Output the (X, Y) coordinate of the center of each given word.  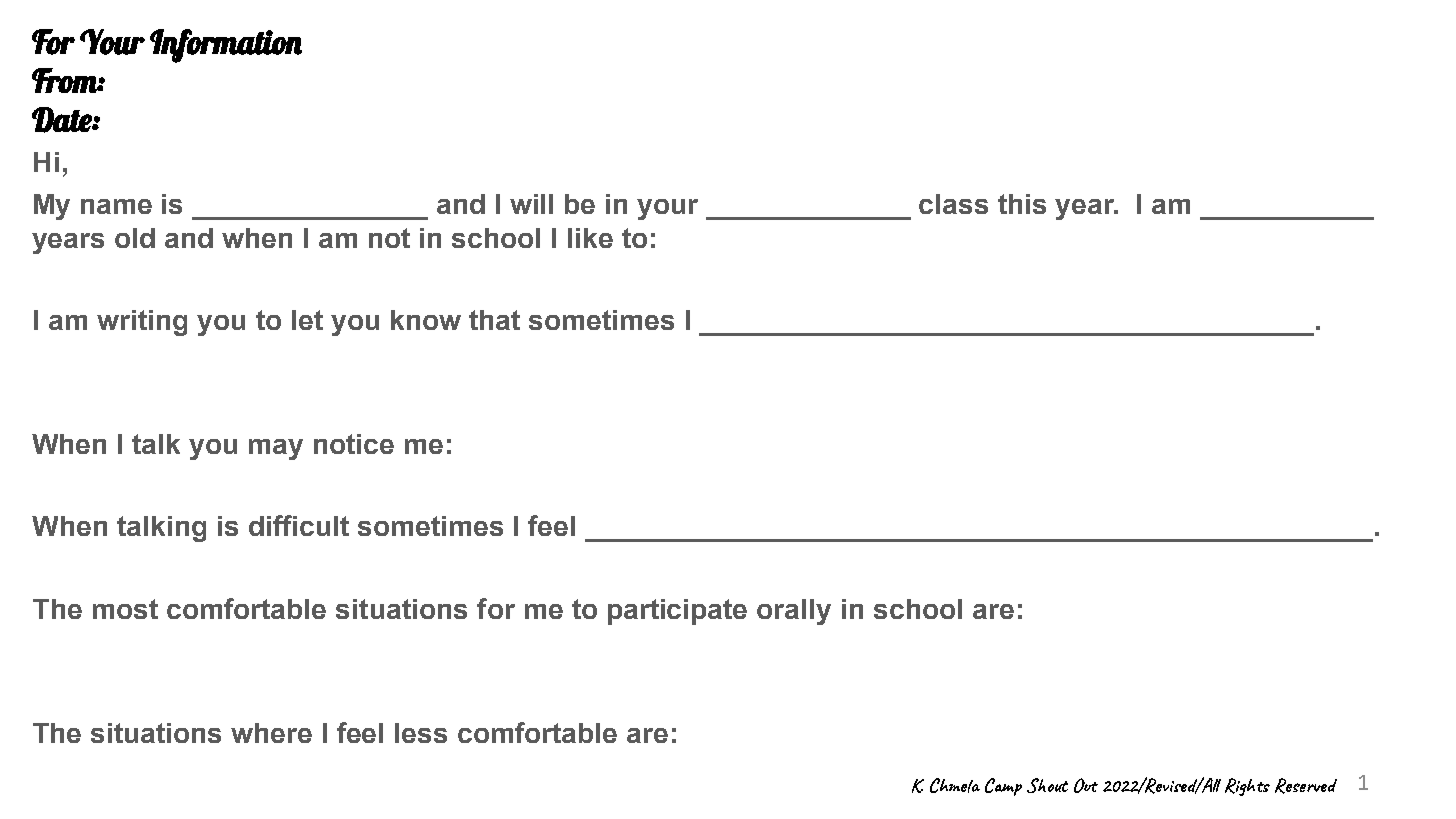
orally (794, 612)
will (531, 204)
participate (677, 612)
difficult (299, 525)
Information (226, 46)
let (307, 320)
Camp (1003, 787)
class (953, 204)
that (494, 320)
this (1022, 204)
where (271, 733)
